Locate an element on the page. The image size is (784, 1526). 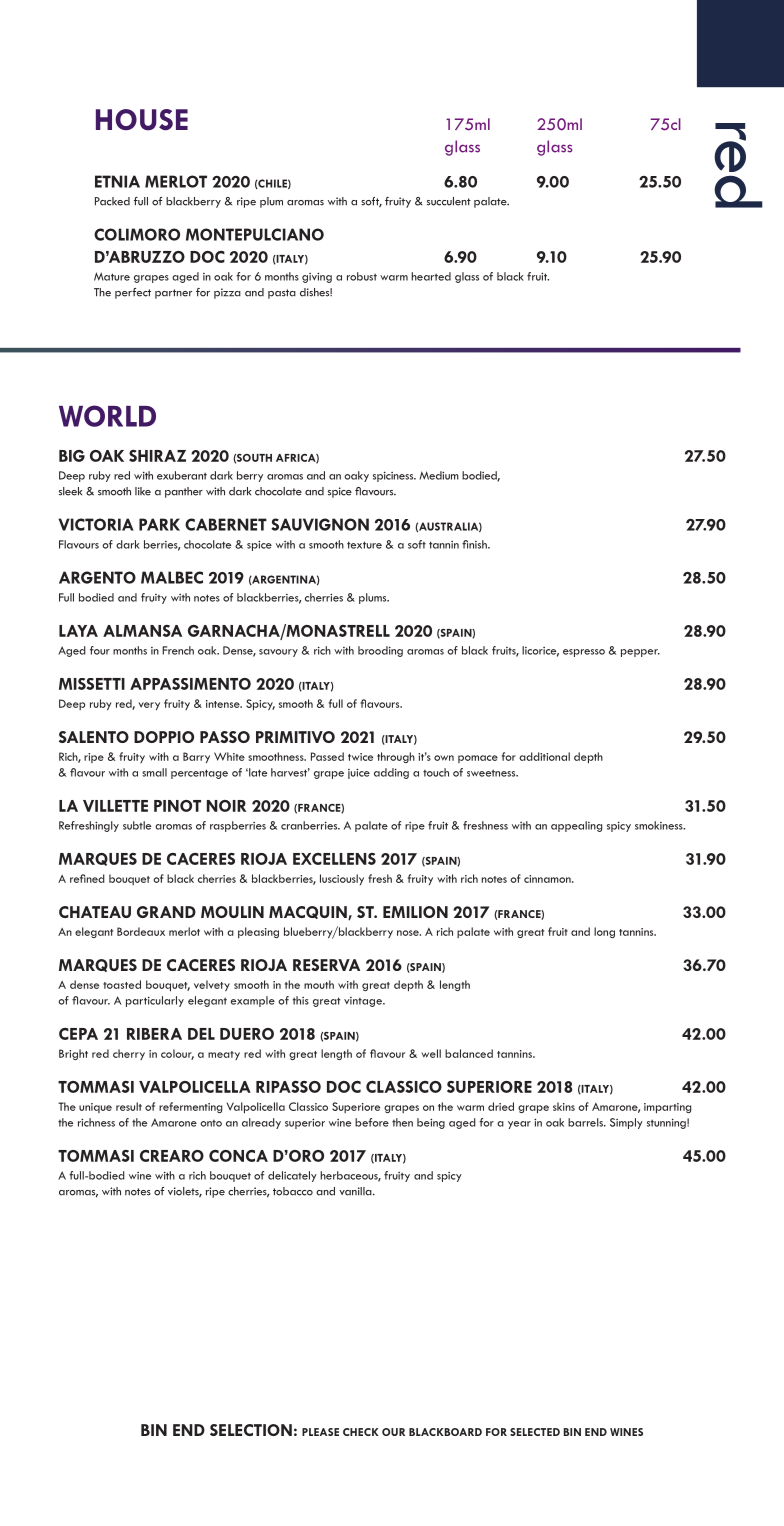
juice is located at coordinates (359, 773).
